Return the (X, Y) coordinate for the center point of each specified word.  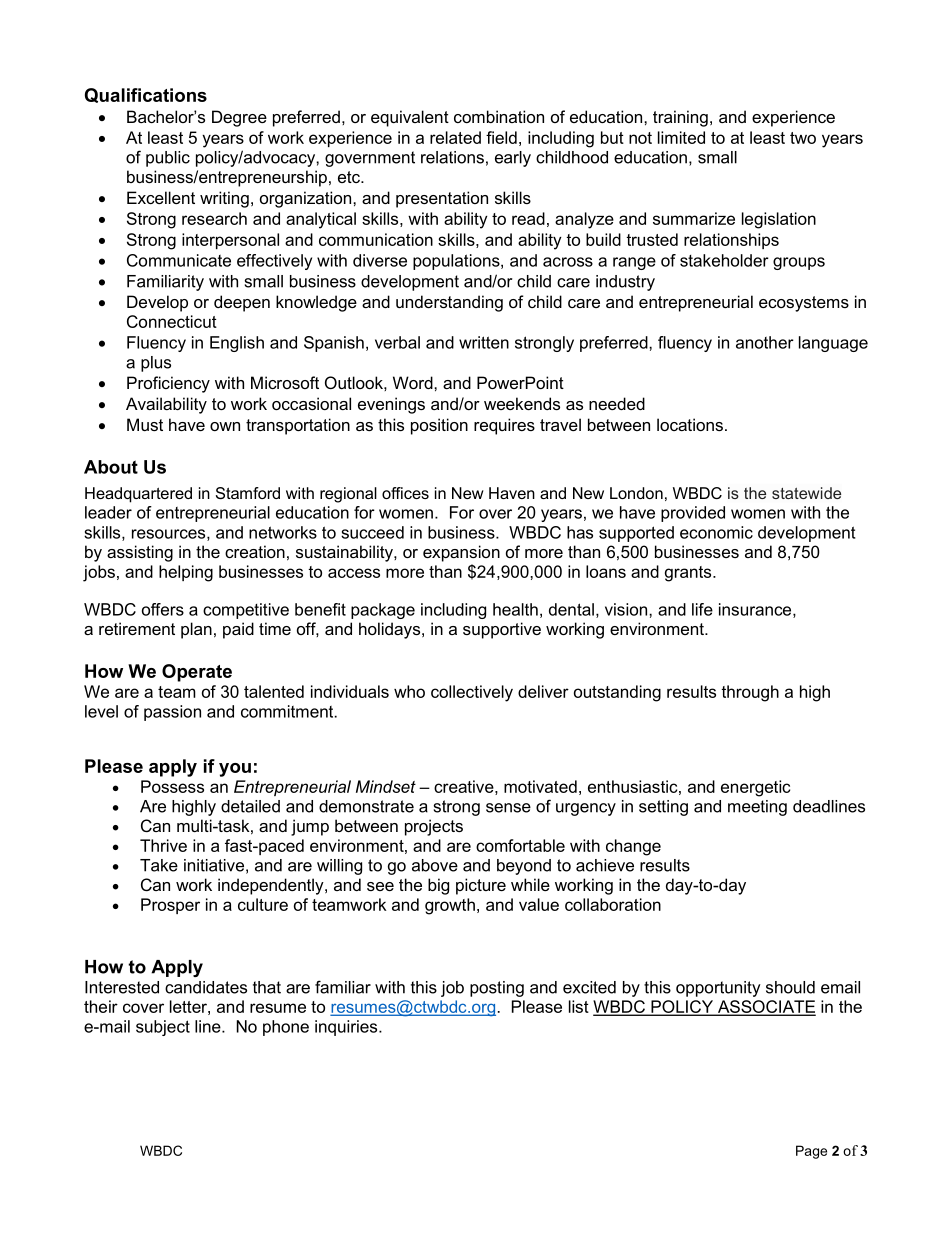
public (168, 159)
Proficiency (168, 384)
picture (481, 886)
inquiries (347, 1028)
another (765, 342)
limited (681, 137)
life (702, 609)
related (455, 137)
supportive (502, 630)
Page (811, 1152)
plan (196, 630)
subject (163, 1028)
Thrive (163, 845)
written (484, 342)
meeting (757, 808)
